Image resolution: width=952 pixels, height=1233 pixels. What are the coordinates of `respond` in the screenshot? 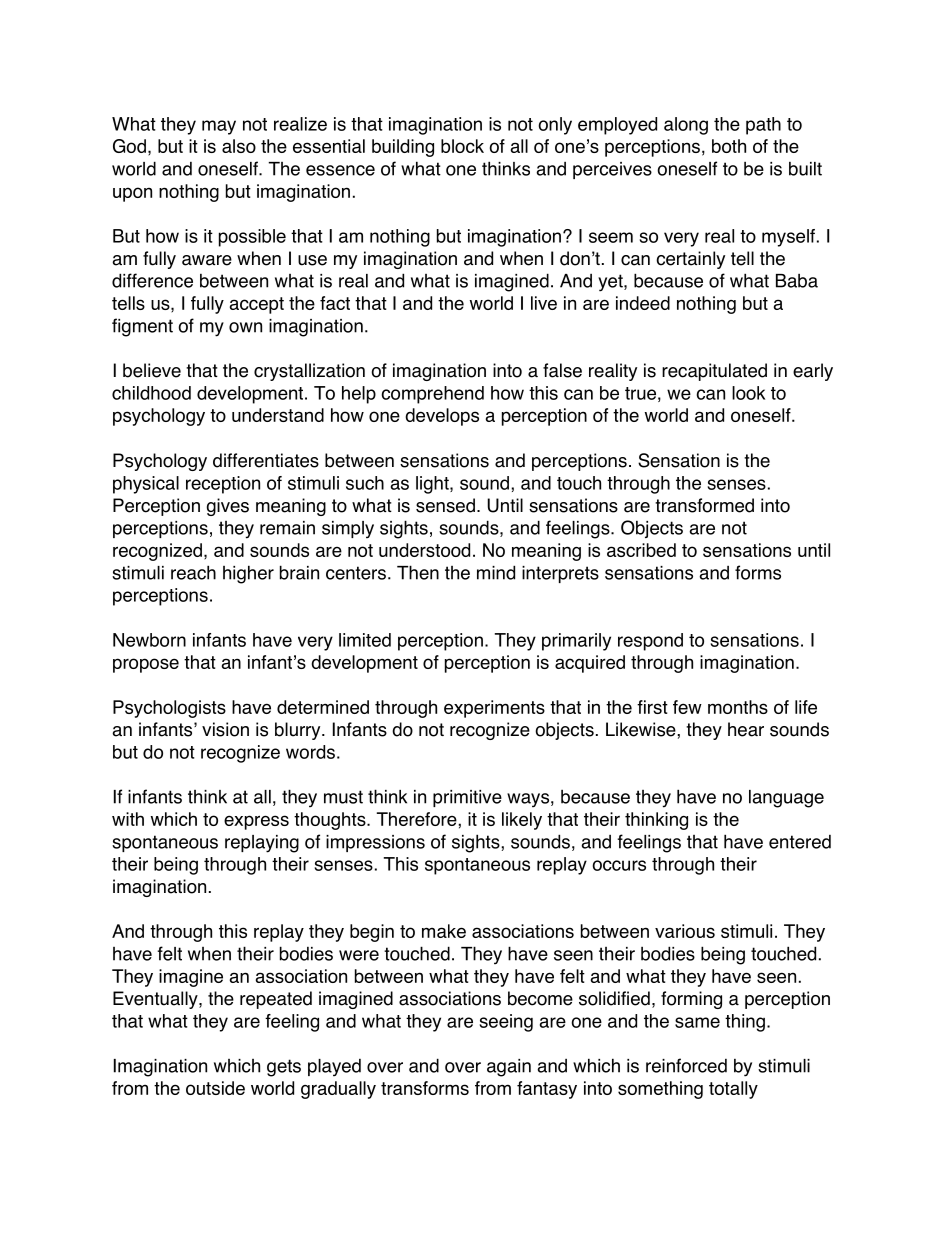 It's located at (650, 642).
